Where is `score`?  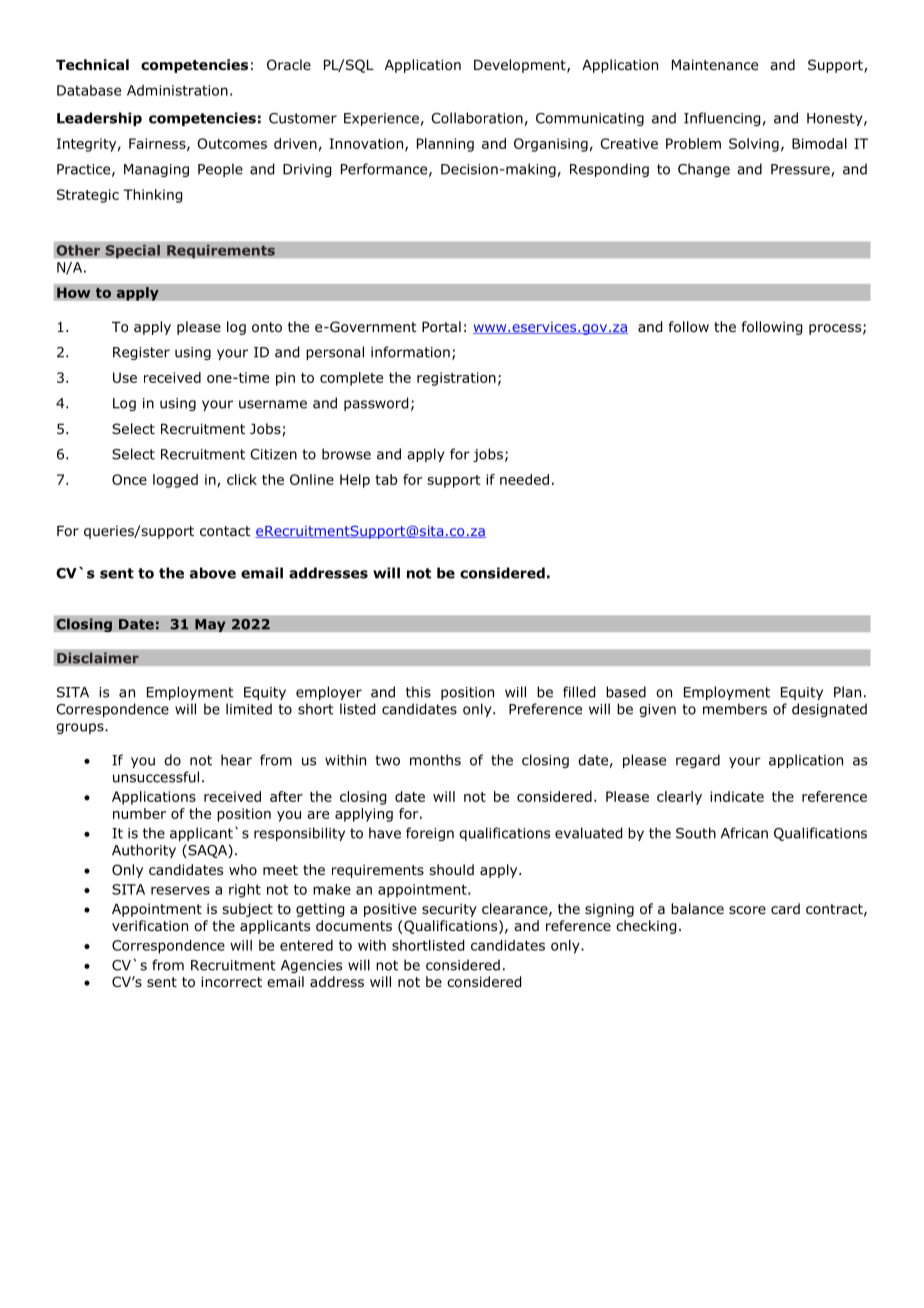 score is located at coordinates (747, 910).
